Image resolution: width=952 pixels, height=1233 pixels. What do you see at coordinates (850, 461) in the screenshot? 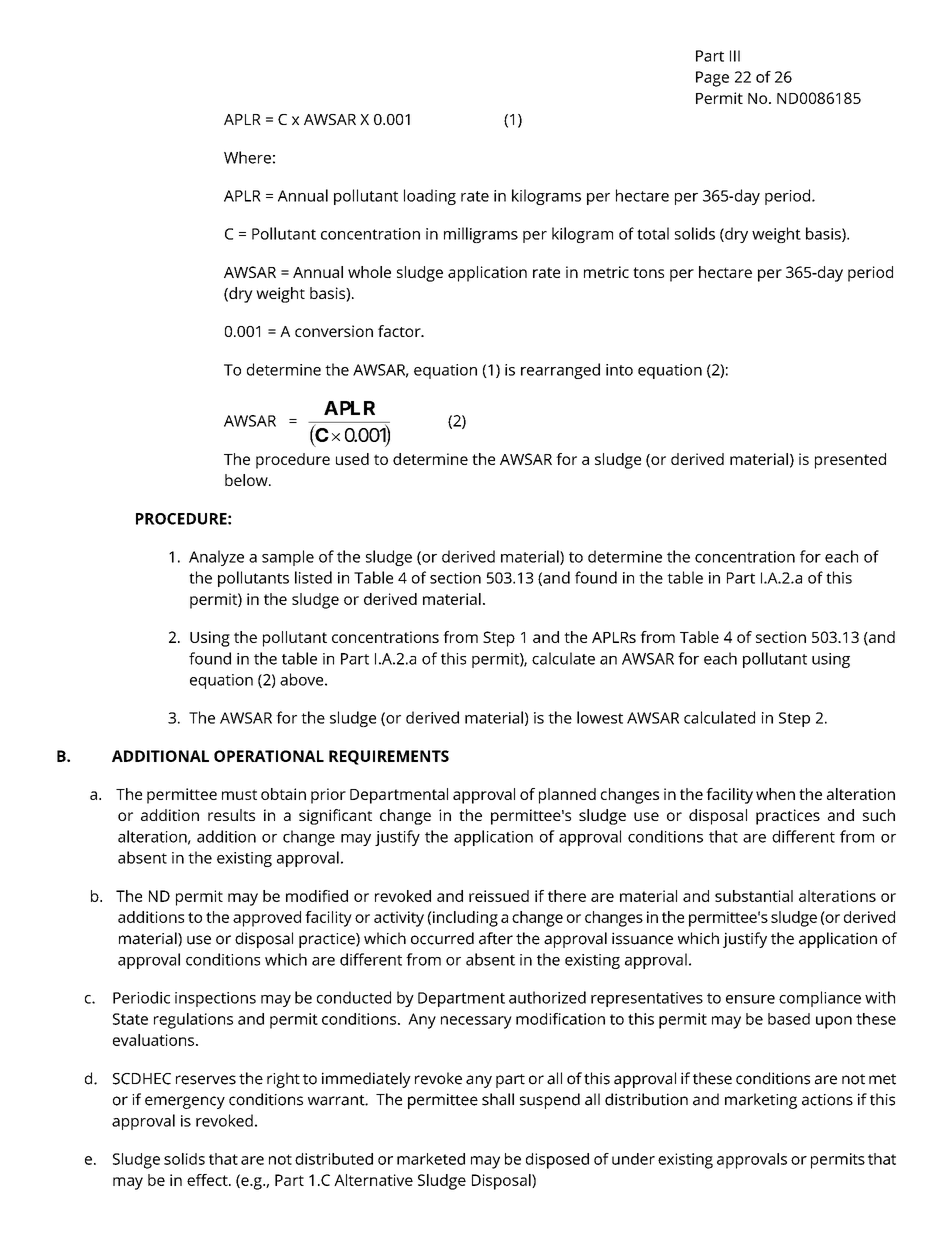
I see `presented` at bounding box center [850, 461].
